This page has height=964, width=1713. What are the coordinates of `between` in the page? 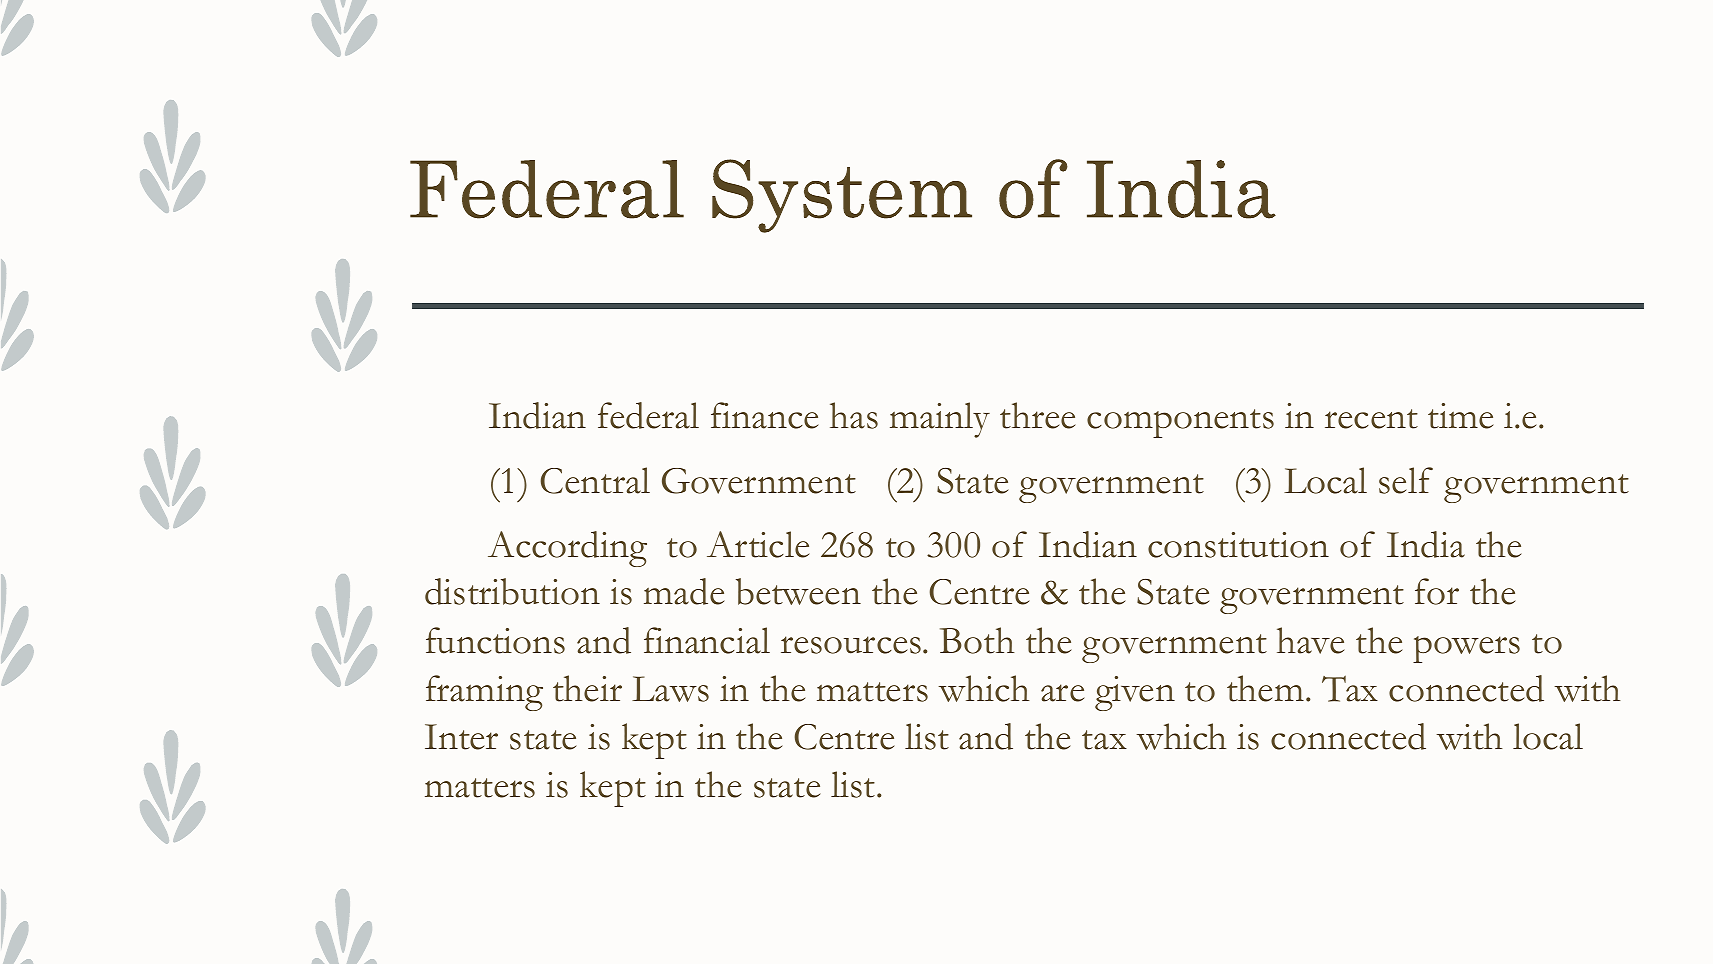 It's located at (798, 591).
